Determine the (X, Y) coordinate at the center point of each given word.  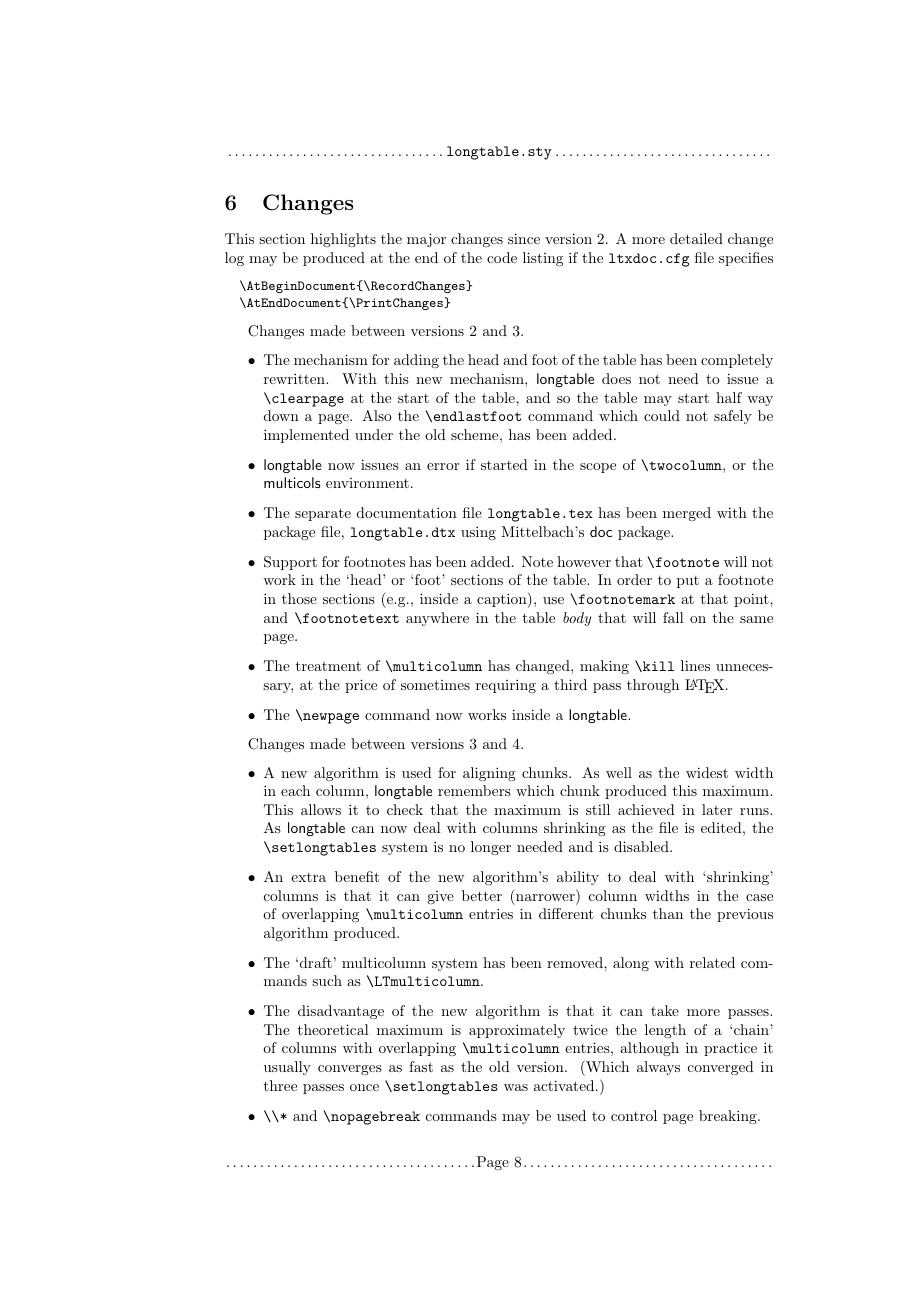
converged (721, 1068)
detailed (696, 238)
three (280, 1085)
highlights (343, 240)
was (516, 1087)
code (502, 257)
